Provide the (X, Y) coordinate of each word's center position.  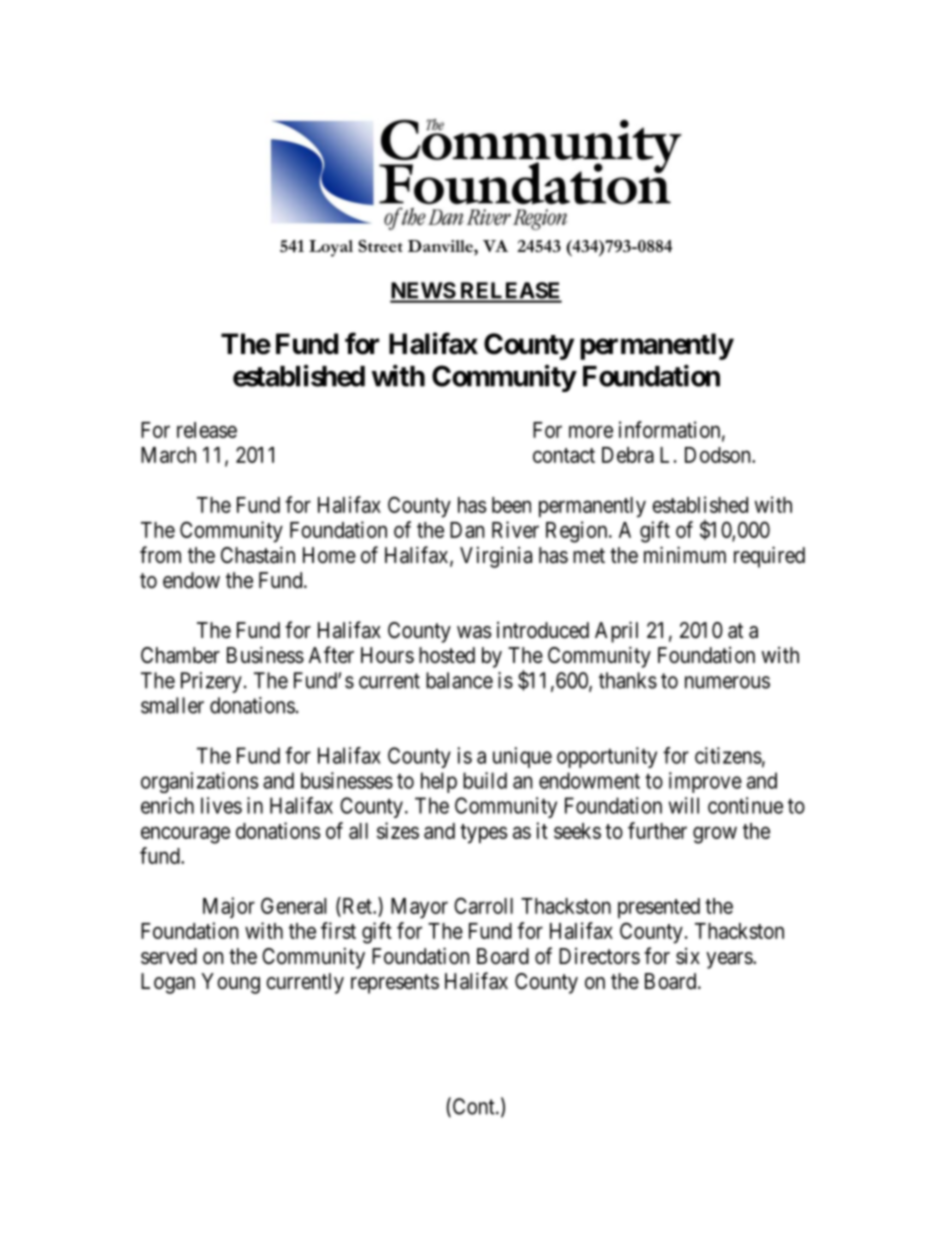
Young (230, 983)
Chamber (180, 655)
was (474, 632)
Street (380, 246)
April (616, 632)
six (688, 956)
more (591, 431)
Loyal (331, 248)
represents (395, 984)
